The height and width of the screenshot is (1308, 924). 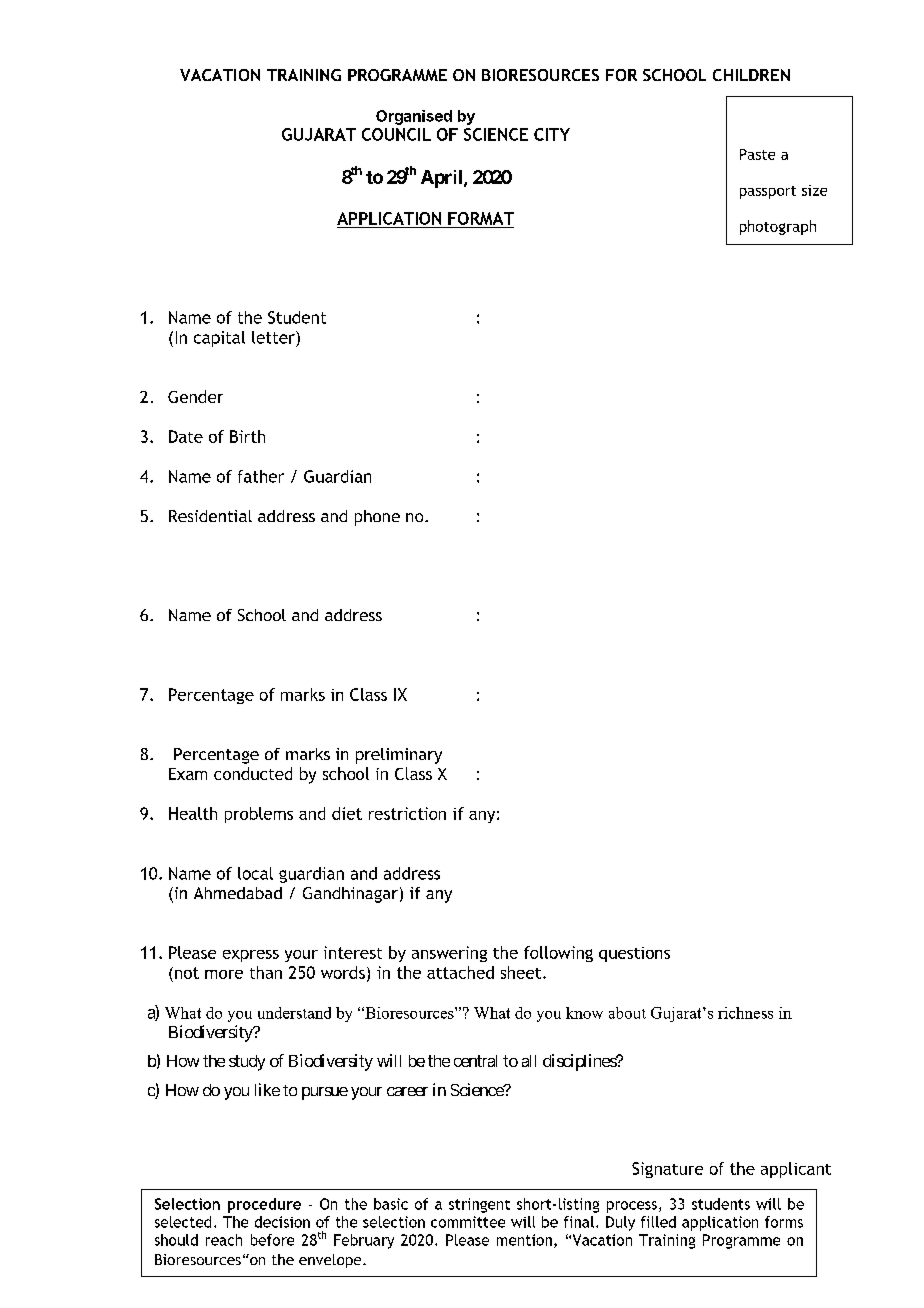 What do you see at coordinates (784, 1222) in the screenshot?
I see `forms` at bounding box center [784, 1222].
